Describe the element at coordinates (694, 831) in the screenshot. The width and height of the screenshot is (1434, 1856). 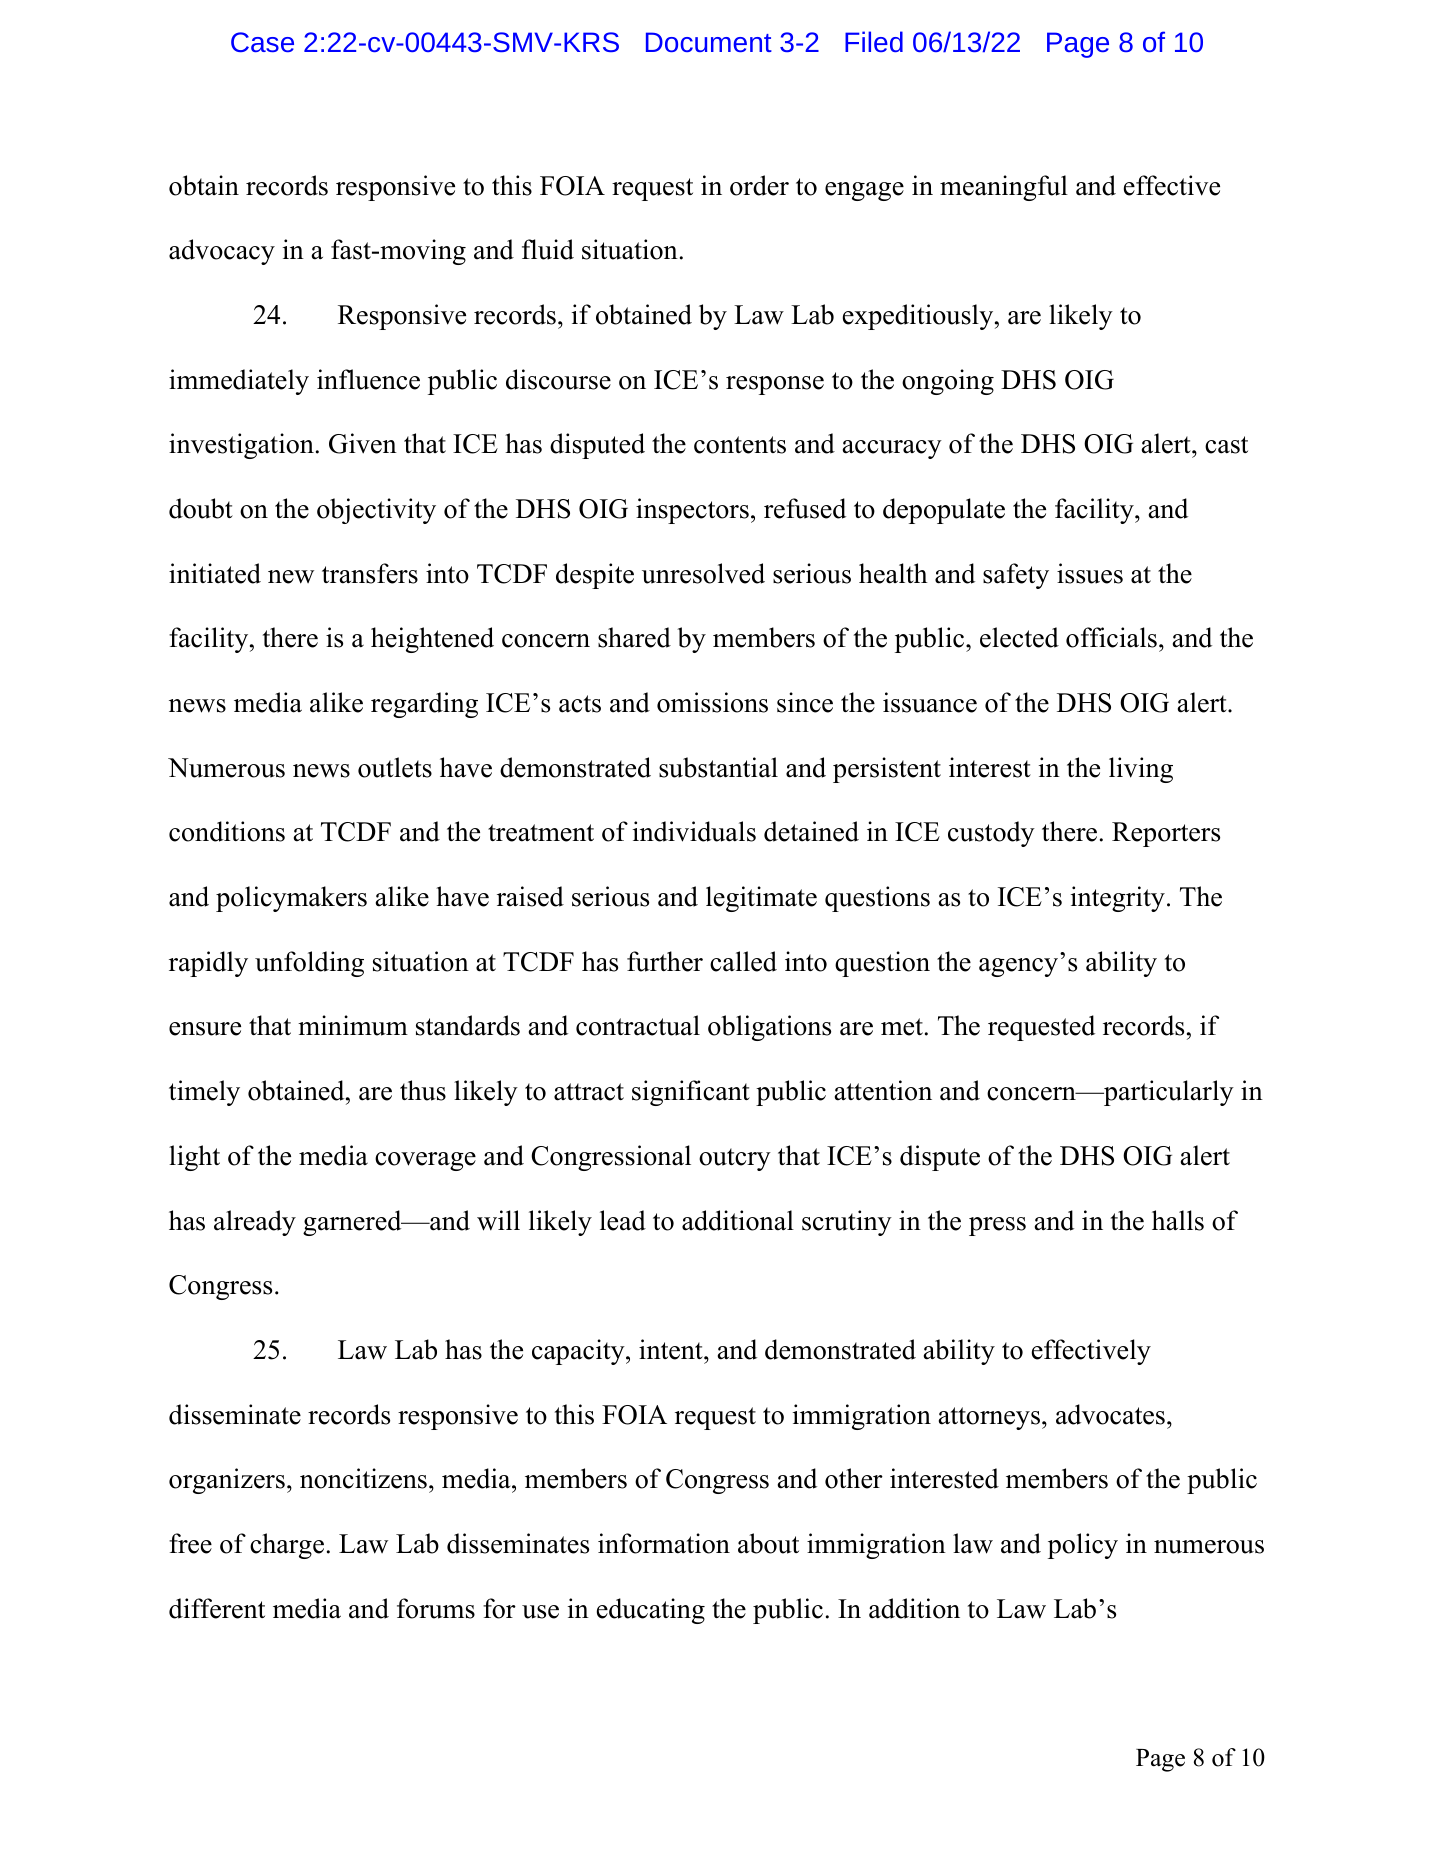
I see `individuals` at that location.
